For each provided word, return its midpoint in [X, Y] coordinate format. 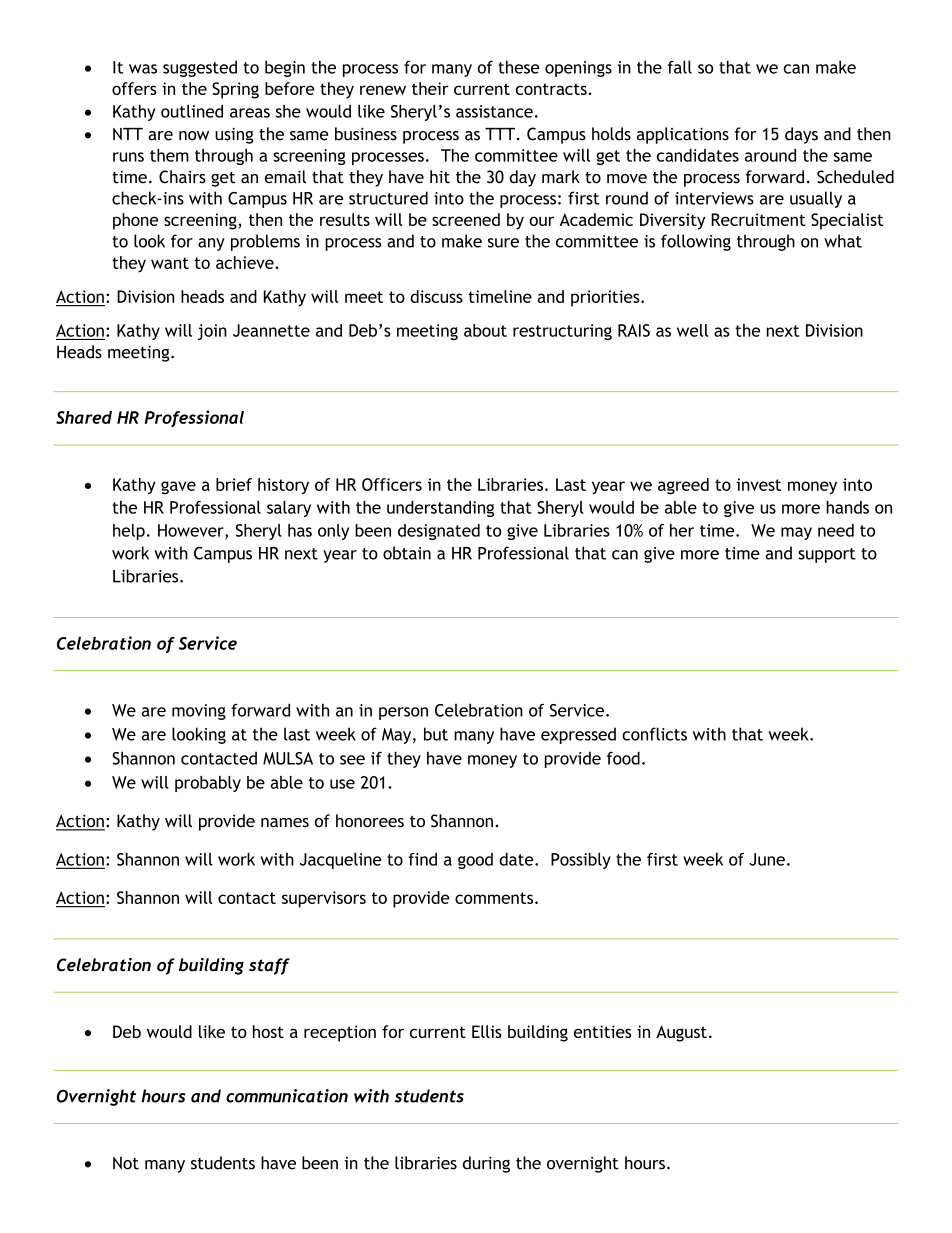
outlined [192, 111]
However [192, 531]
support [827, 555]
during [486, 1164]
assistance [494, 111]
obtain [407, 553]
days [801, 135]
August [681, 1033]
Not [126, 1163]
